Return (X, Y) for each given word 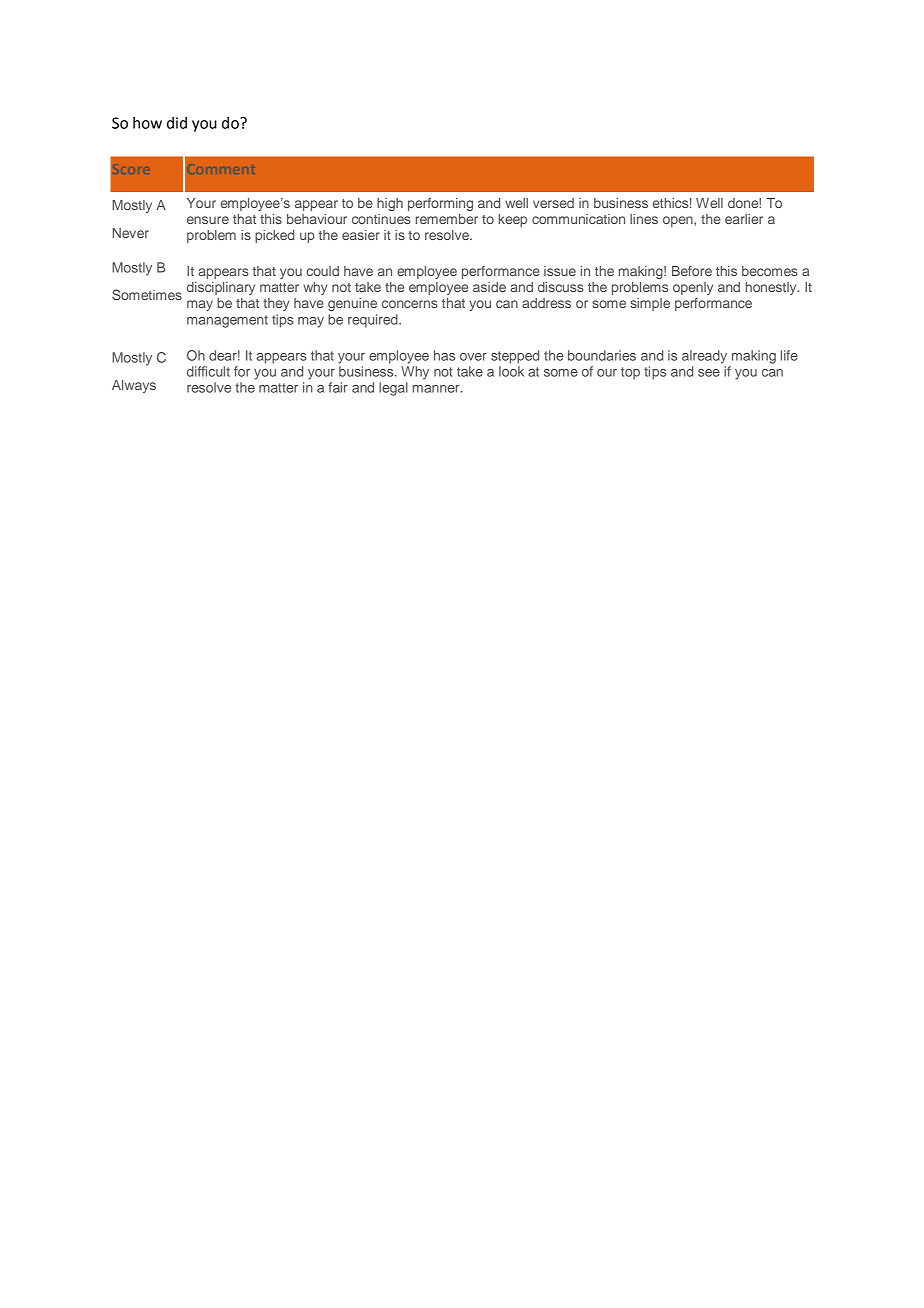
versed (553, 203)
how (147, 123)
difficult (208, 371)
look (511, 371)
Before (692, 271)
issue (560, 271)
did (177, 123)
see (709, 373)
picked (274, 236)
